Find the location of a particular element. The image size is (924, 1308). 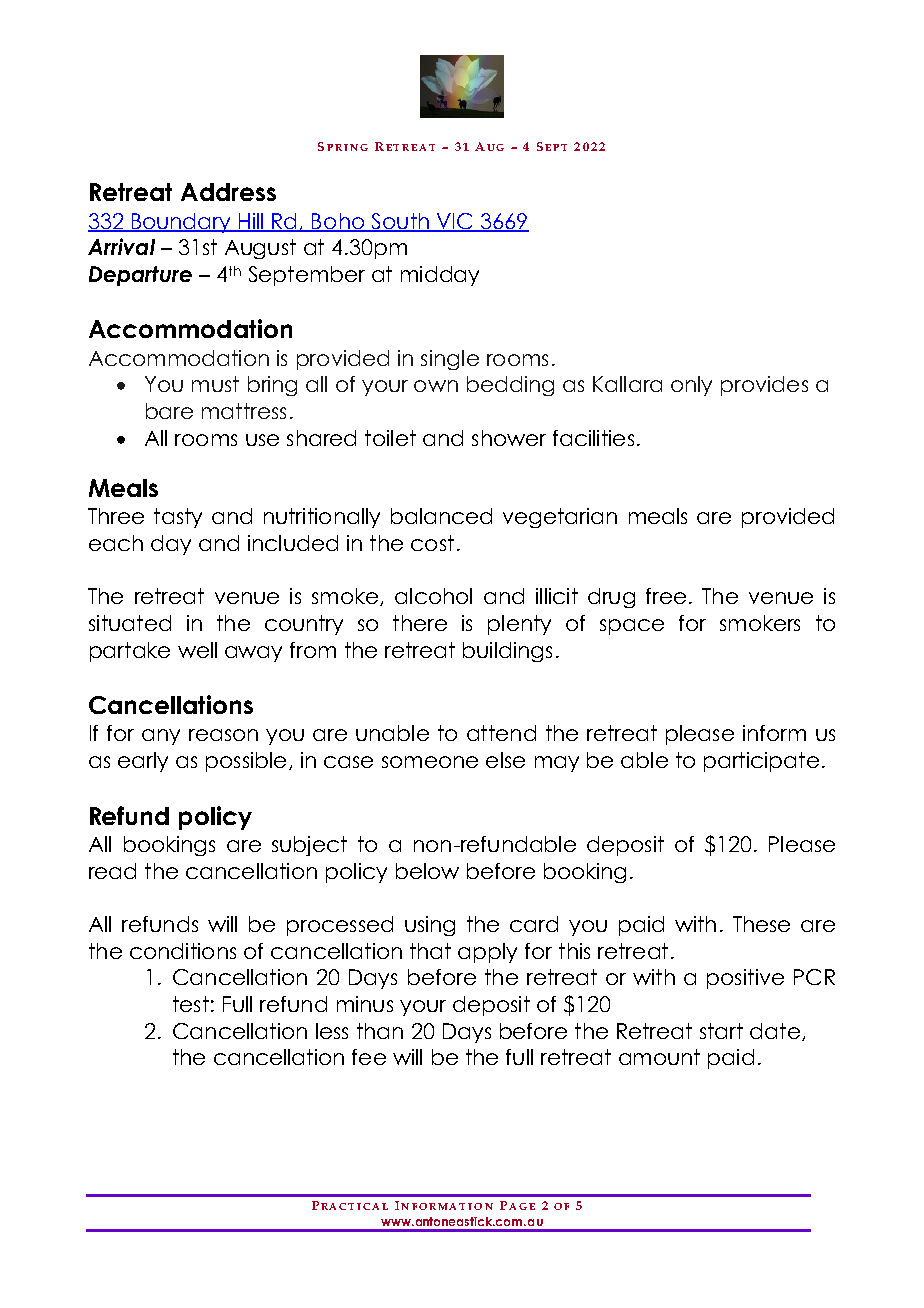

amount is located at coordinates (659, 1057).
